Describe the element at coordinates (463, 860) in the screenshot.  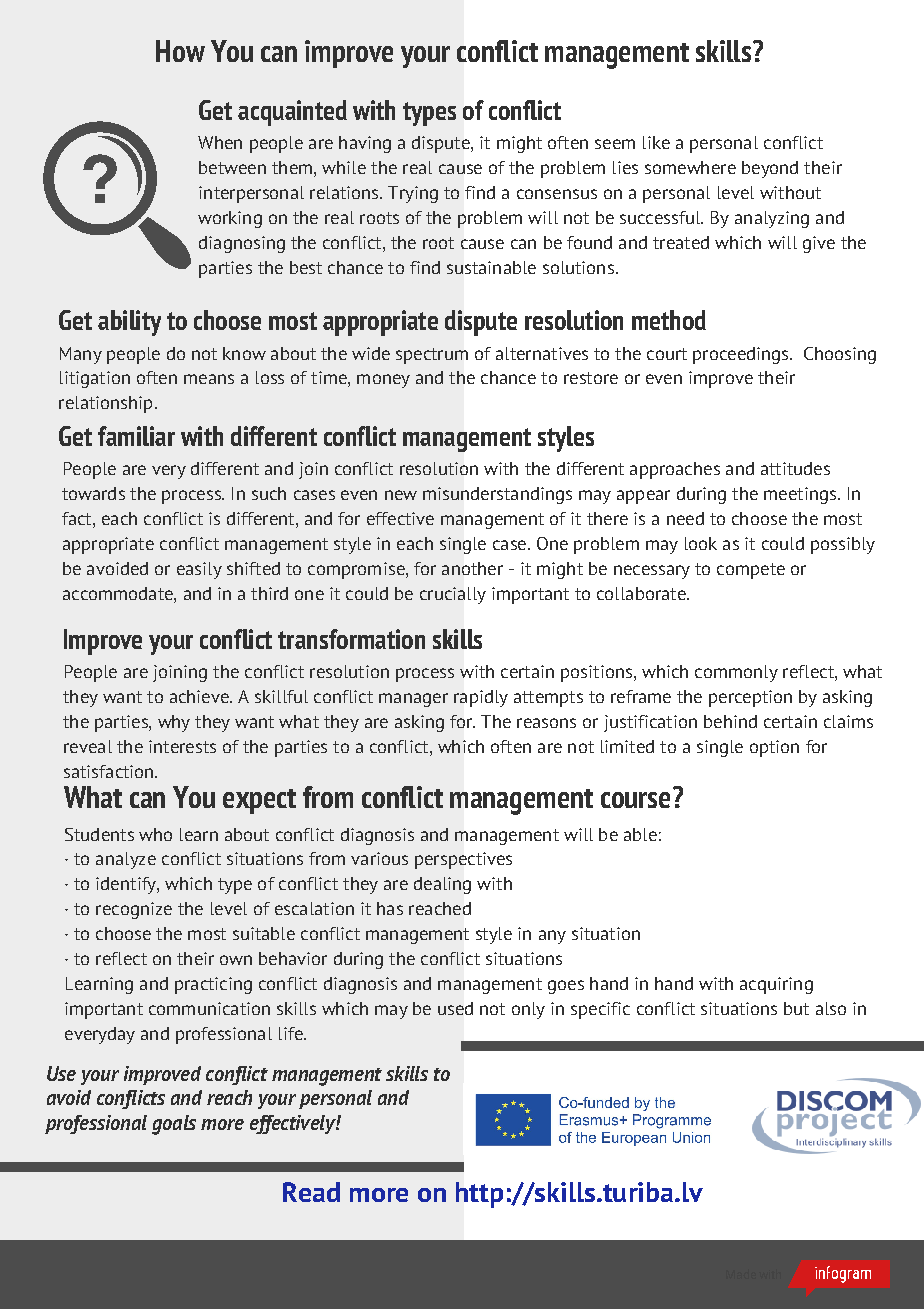
I see `perspectives` at that location.
